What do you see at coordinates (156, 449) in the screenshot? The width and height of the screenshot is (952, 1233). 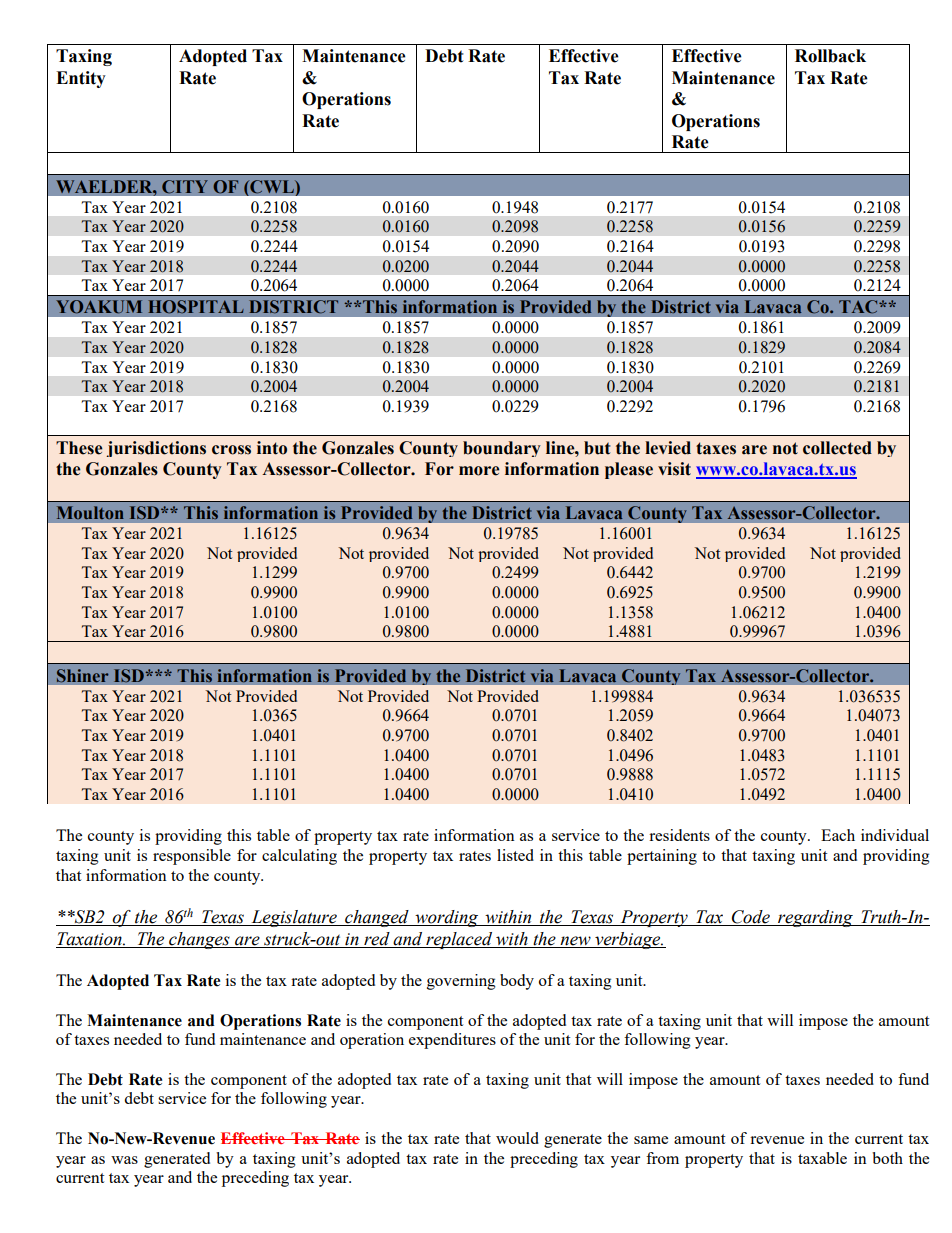 I see `jurisdictions` at bounding box center [156, 449].
